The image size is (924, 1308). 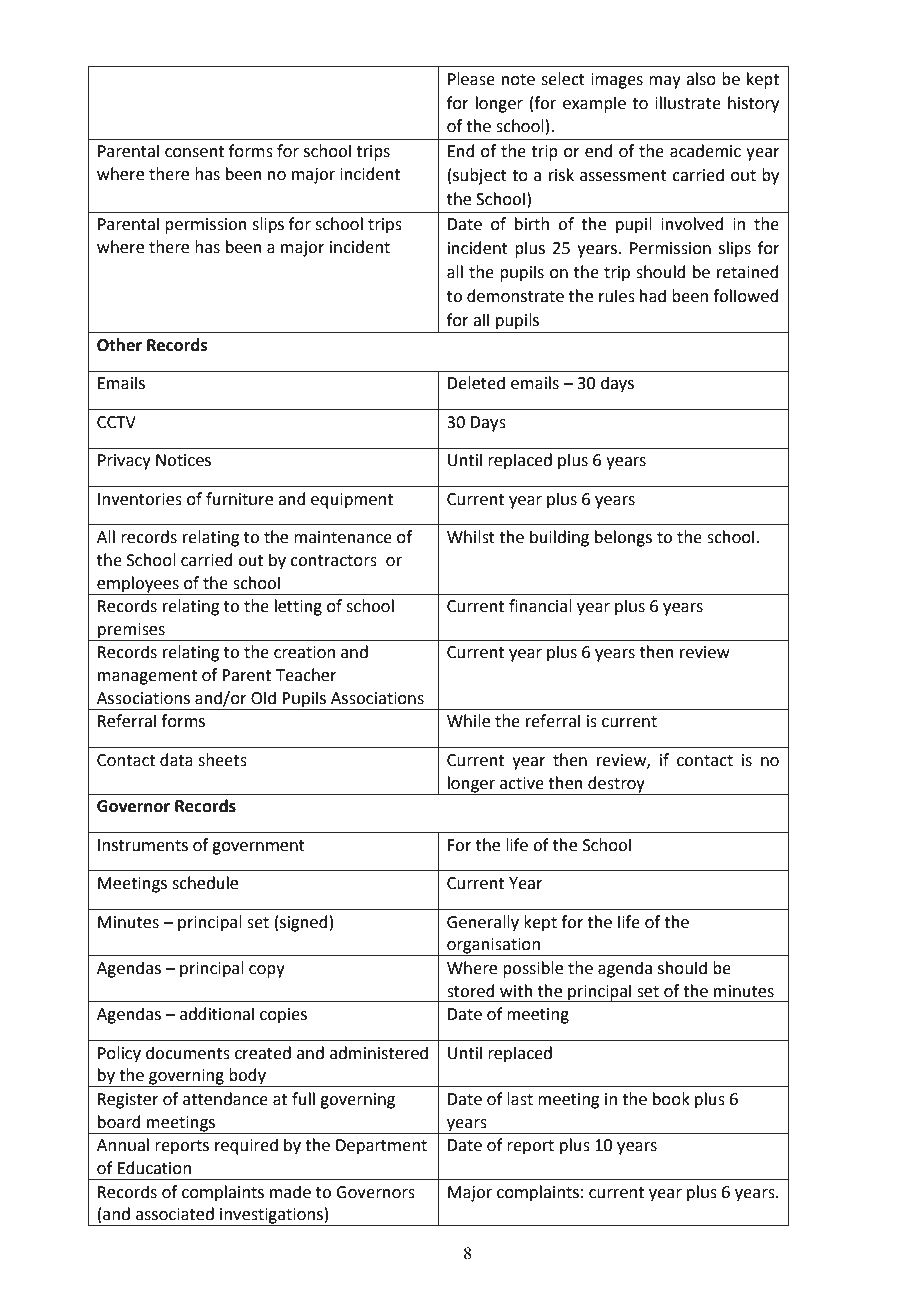 I want to click on book, so click(x=671, y=1099).
